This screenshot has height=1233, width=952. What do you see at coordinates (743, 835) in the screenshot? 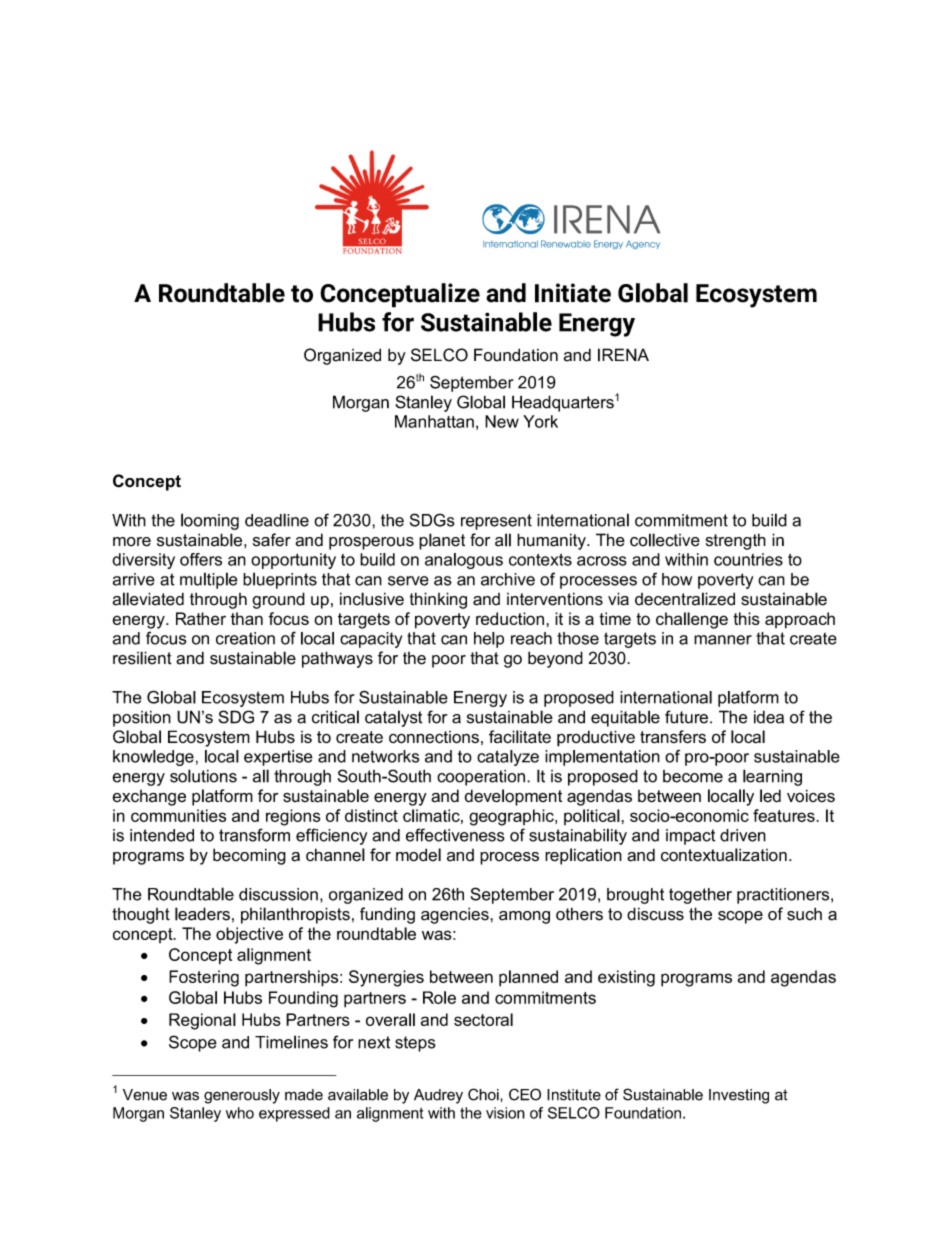
I see `driven` at bounding box center [743, 835].
